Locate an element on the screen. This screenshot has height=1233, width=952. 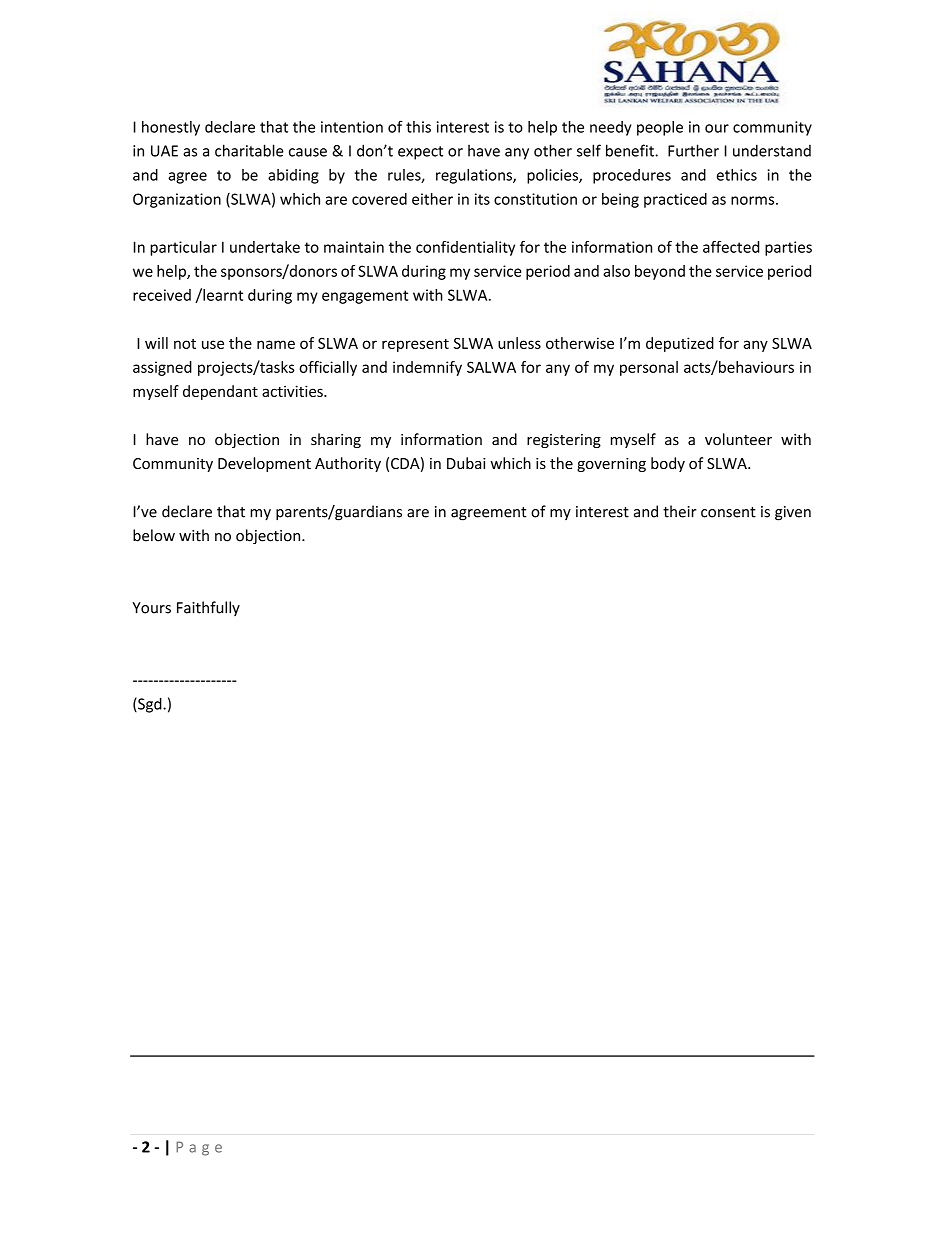
dependant is located at coordinates (220, 392).
